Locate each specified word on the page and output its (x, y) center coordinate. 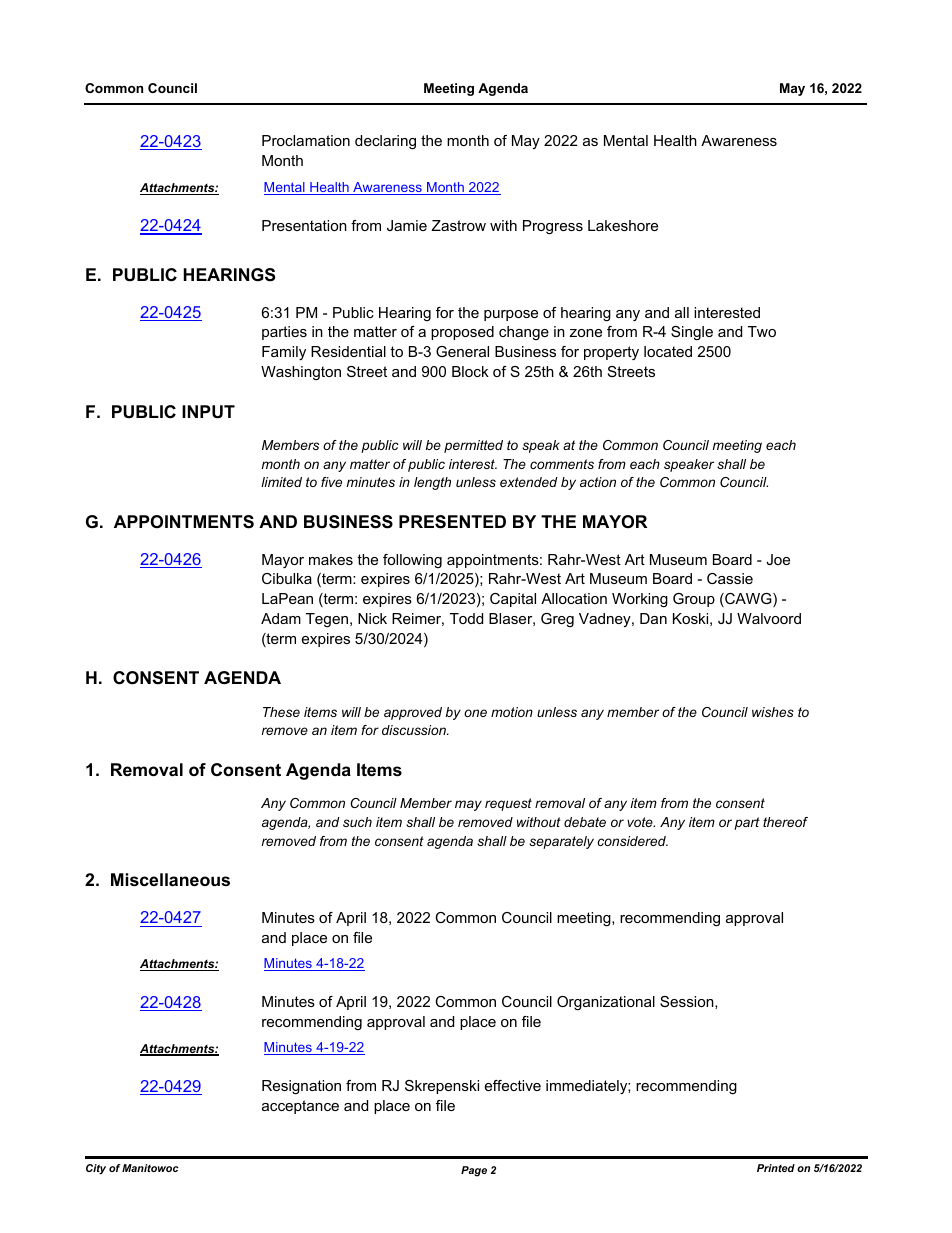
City (96, 1169)
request (508, 804)
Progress (553, 227)
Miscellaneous (170, 880)
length (432, 483)
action (598, 482)
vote (641, 822)
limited (281, 482)
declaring (385, 142)
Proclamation (306, 140)
